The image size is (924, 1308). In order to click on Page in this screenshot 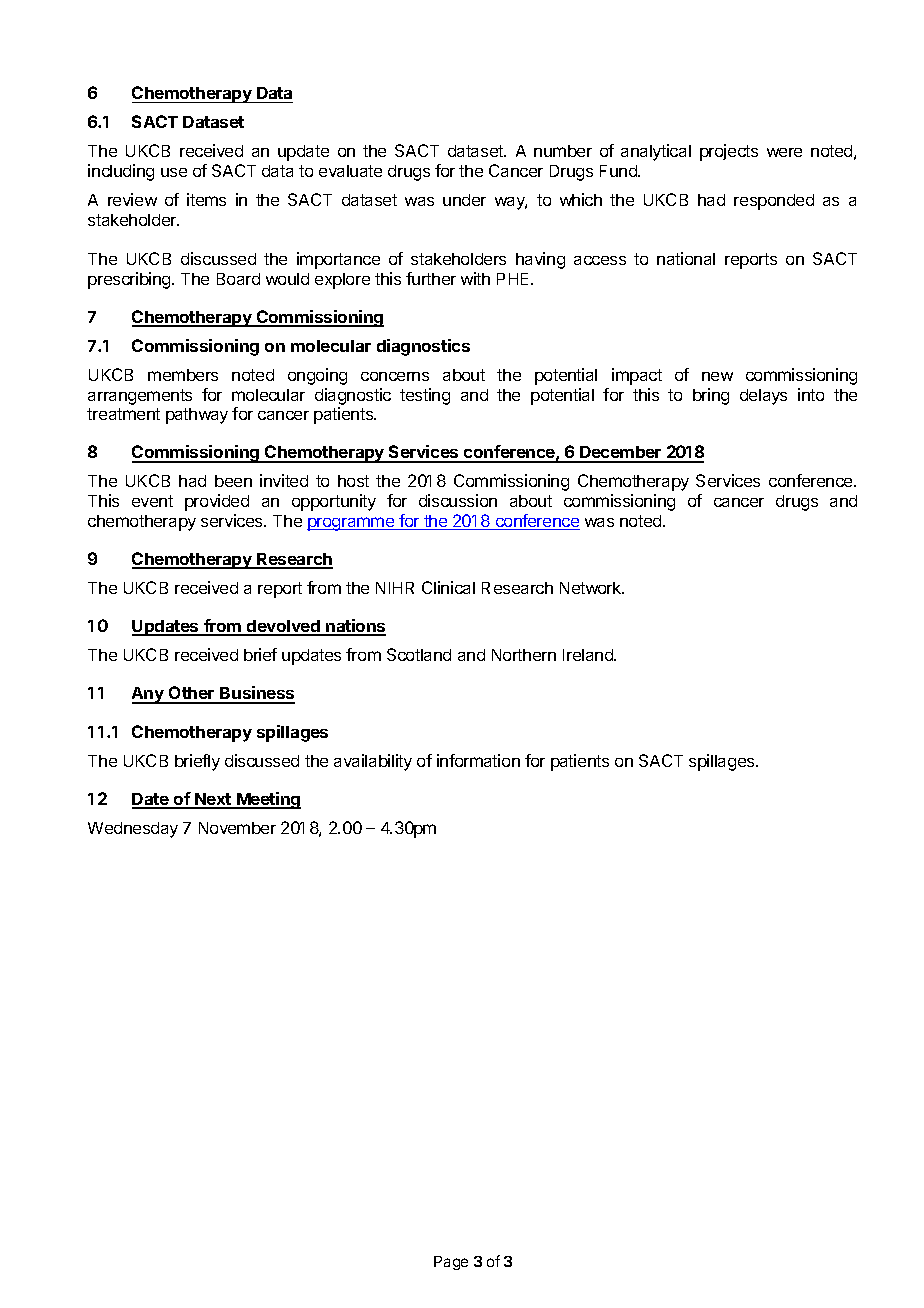, I will do `click(451, 1263)`.
